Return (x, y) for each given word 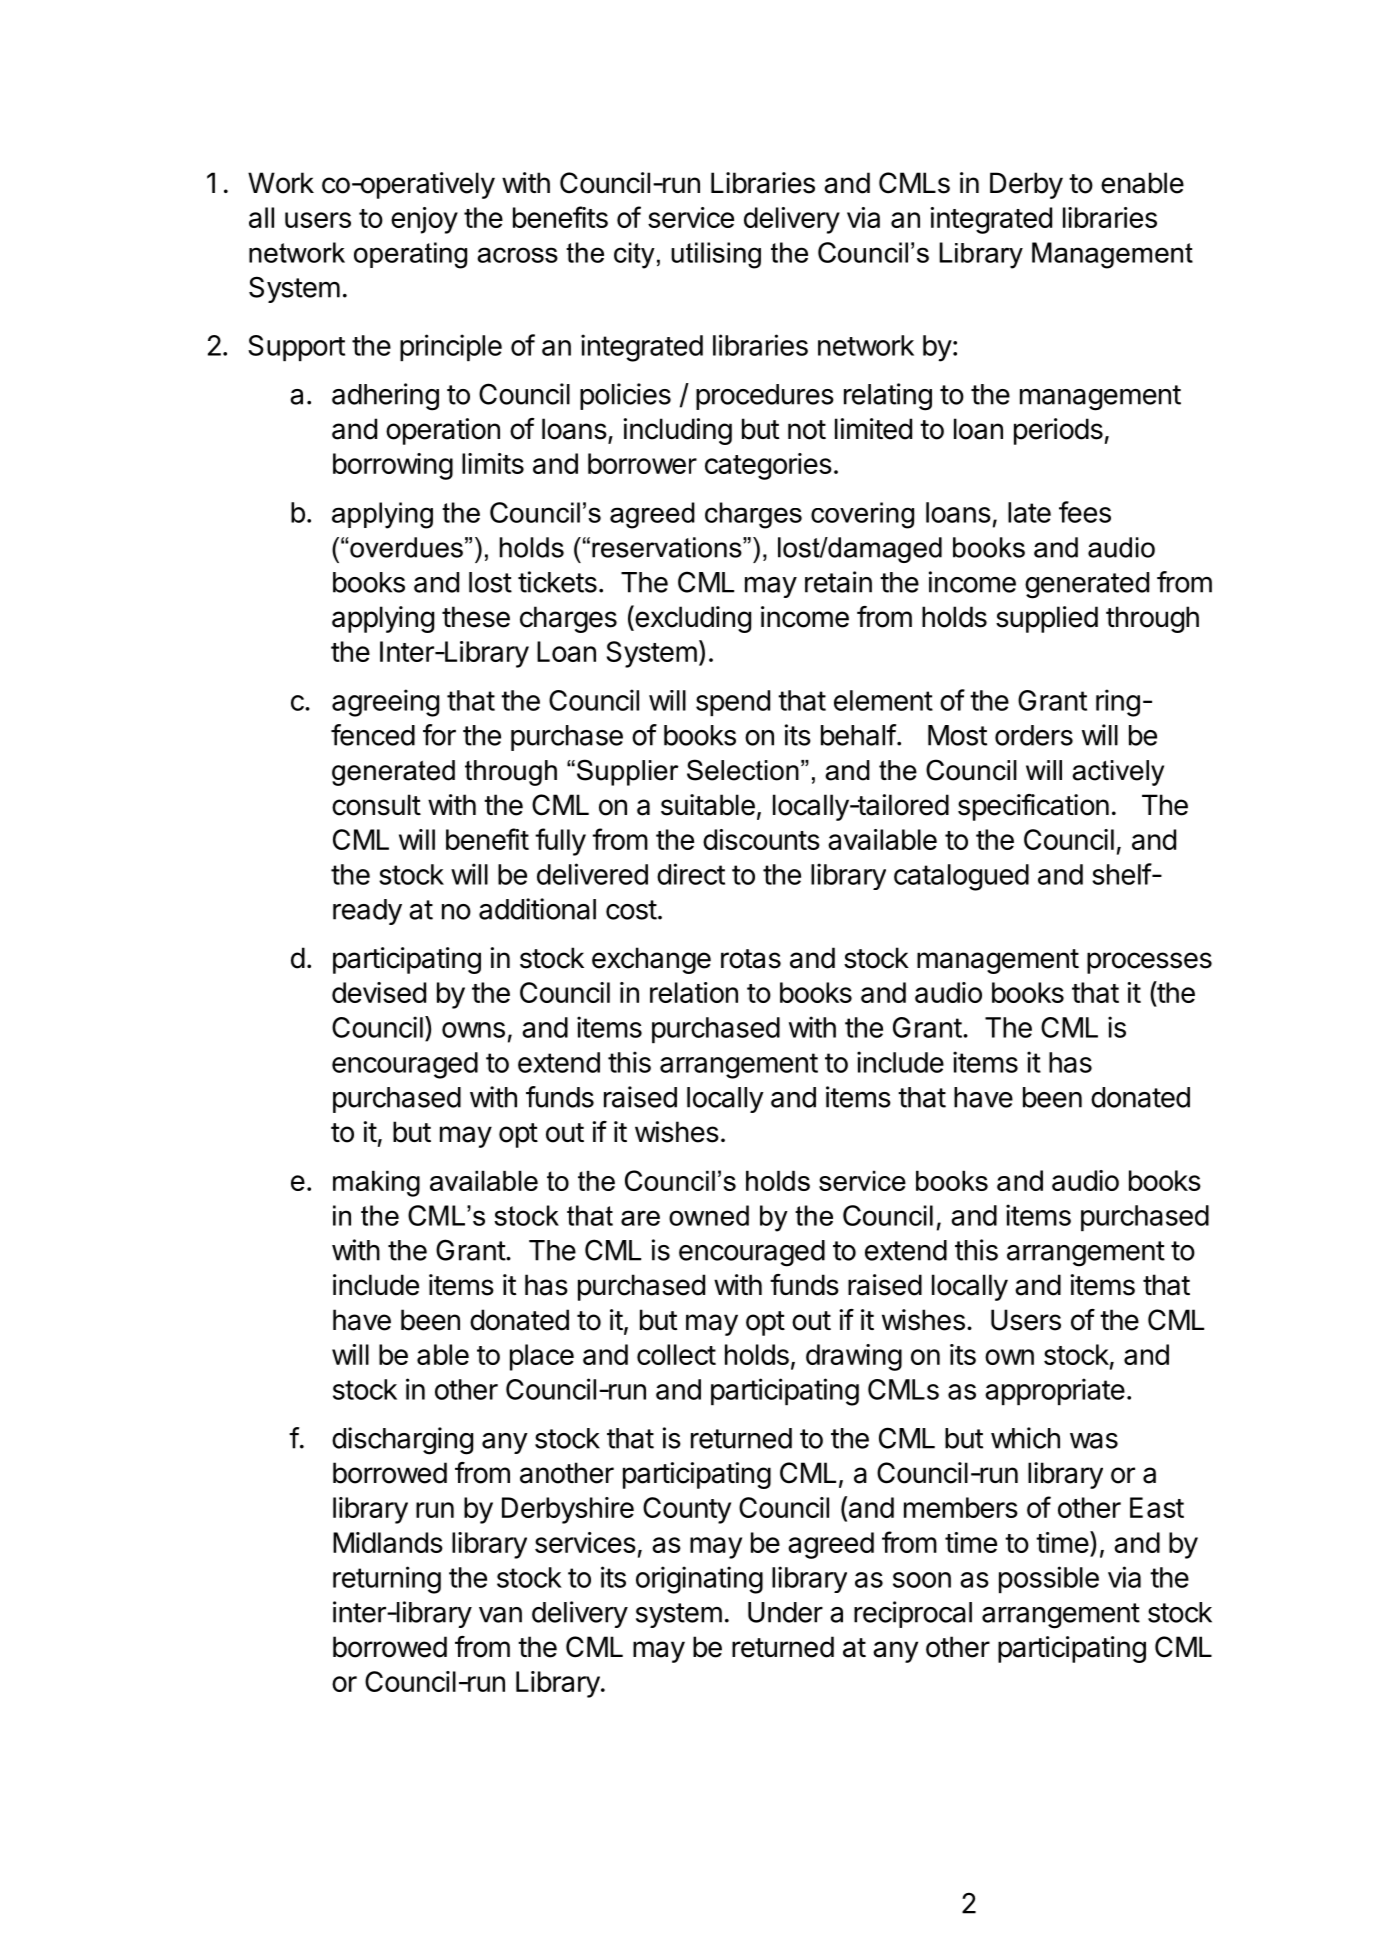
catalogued (961, 877)
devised (379, 992)
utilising (716, 255)
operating (410, 255)
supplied (1047, 619)
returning (387, 1580)
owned (709, 1215)
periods (1058, 431)
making (376, 1184)
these (476, 617)
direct (691, 874)
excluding (692, 619)
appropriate (1055, 1391)
